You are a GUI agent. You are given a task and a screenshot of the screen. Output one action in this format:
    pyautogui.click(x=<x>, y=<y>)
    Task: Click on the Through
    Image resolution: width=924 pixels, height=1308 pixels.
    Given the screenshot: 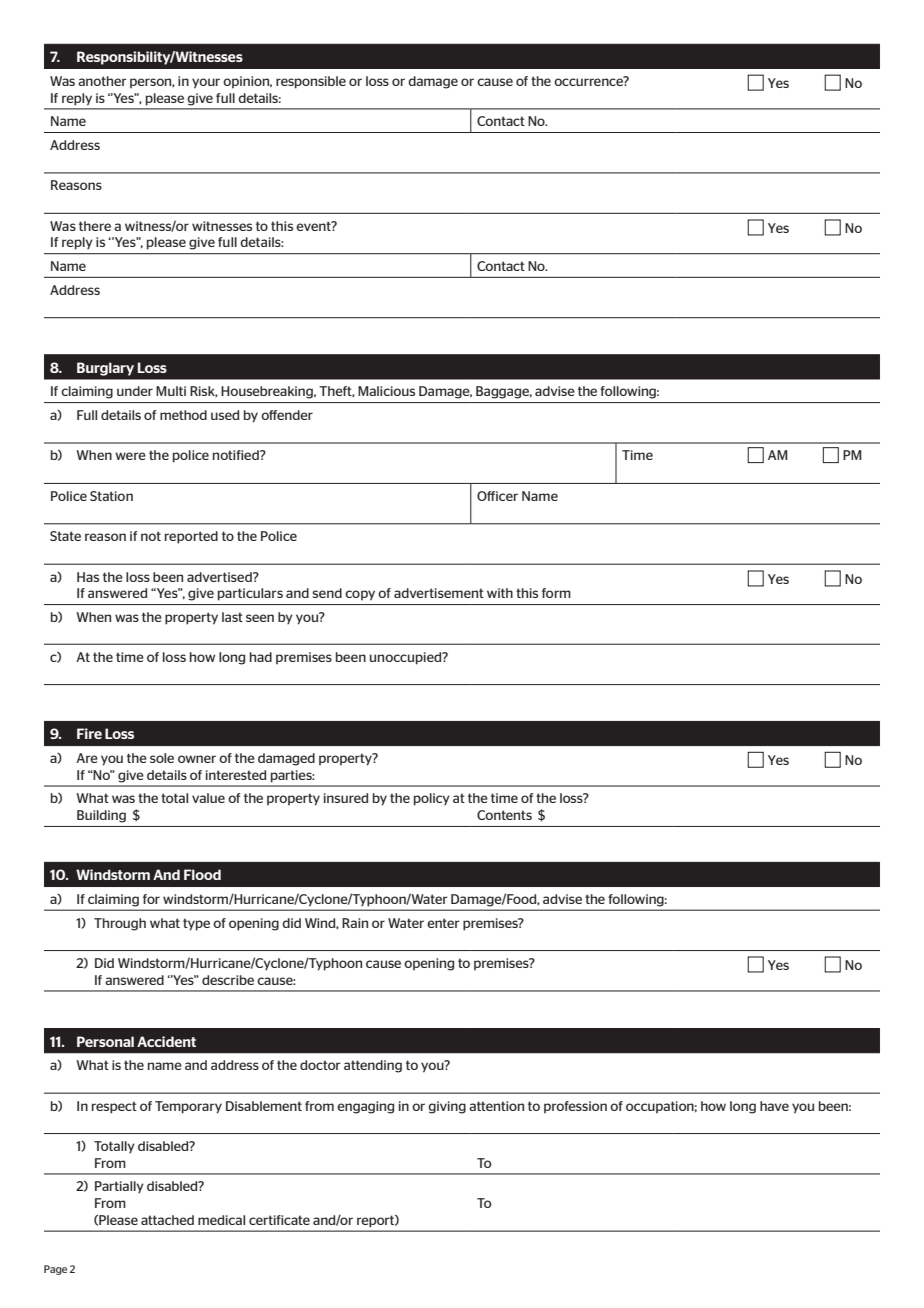 What is the action you would take?
    pyautogui.click(x=120, y=924)
